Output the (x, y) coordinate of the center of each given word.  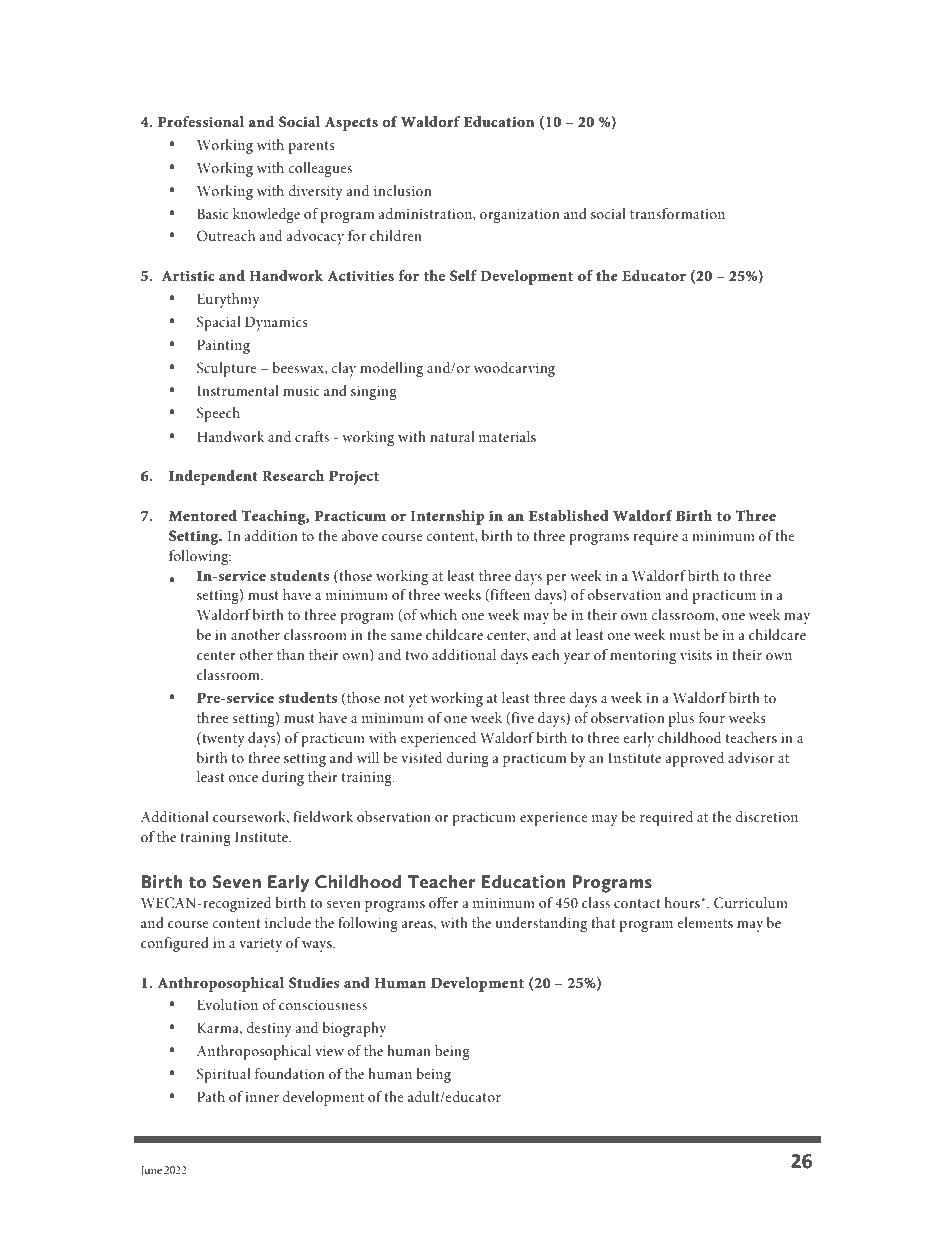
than (290, 654)
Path (211, 1096)
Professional (201, 121)
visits (696, 655)
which (438, 614)
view (329, 1051)
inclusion (402, 190)
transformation (677, 213)
